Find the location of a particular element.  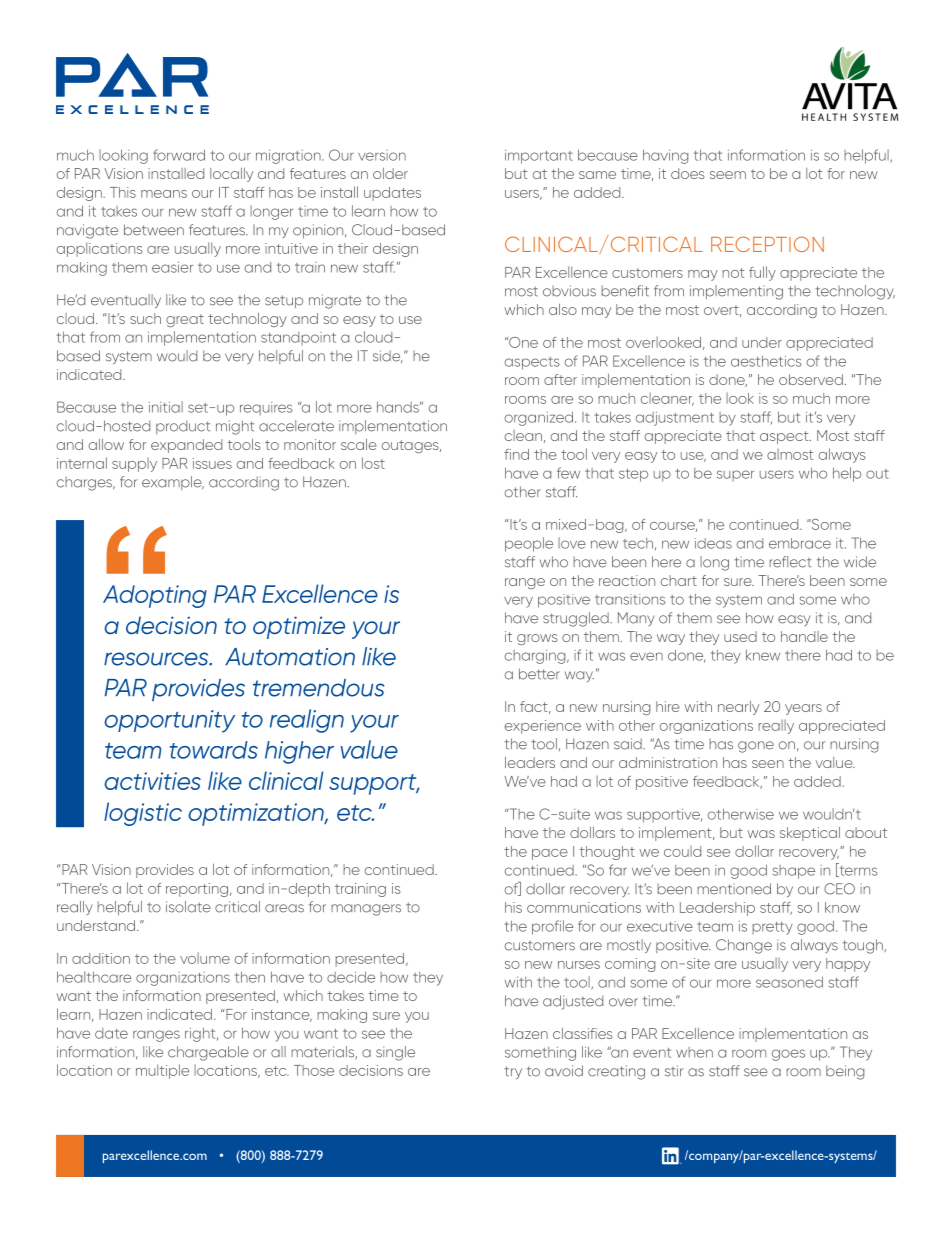

chargeable is located at coordinates (208, 1053).
